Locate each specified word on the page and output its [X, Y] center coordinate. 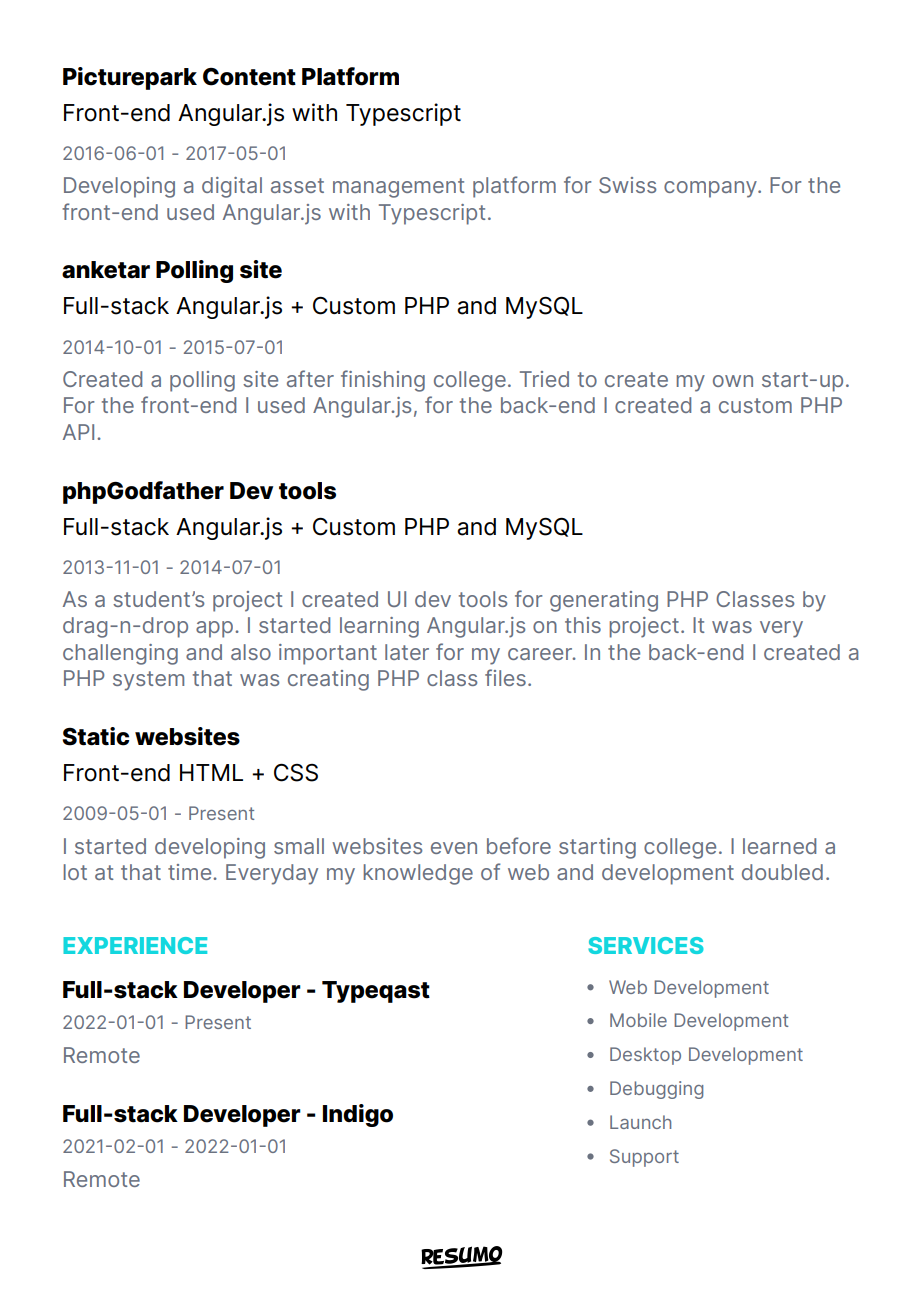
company [711, 189]
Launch [640, 1122]
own [733, 381]
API [78, 432]
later [407, 652]
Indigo [358, 1115]
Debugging [656, 1090]
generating [604, 601]
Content [249, 77]
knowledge [418, 874]
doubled [782, 872]
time [191, 872]
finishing [383, 381]
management [398, 188]
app [214, 629]
